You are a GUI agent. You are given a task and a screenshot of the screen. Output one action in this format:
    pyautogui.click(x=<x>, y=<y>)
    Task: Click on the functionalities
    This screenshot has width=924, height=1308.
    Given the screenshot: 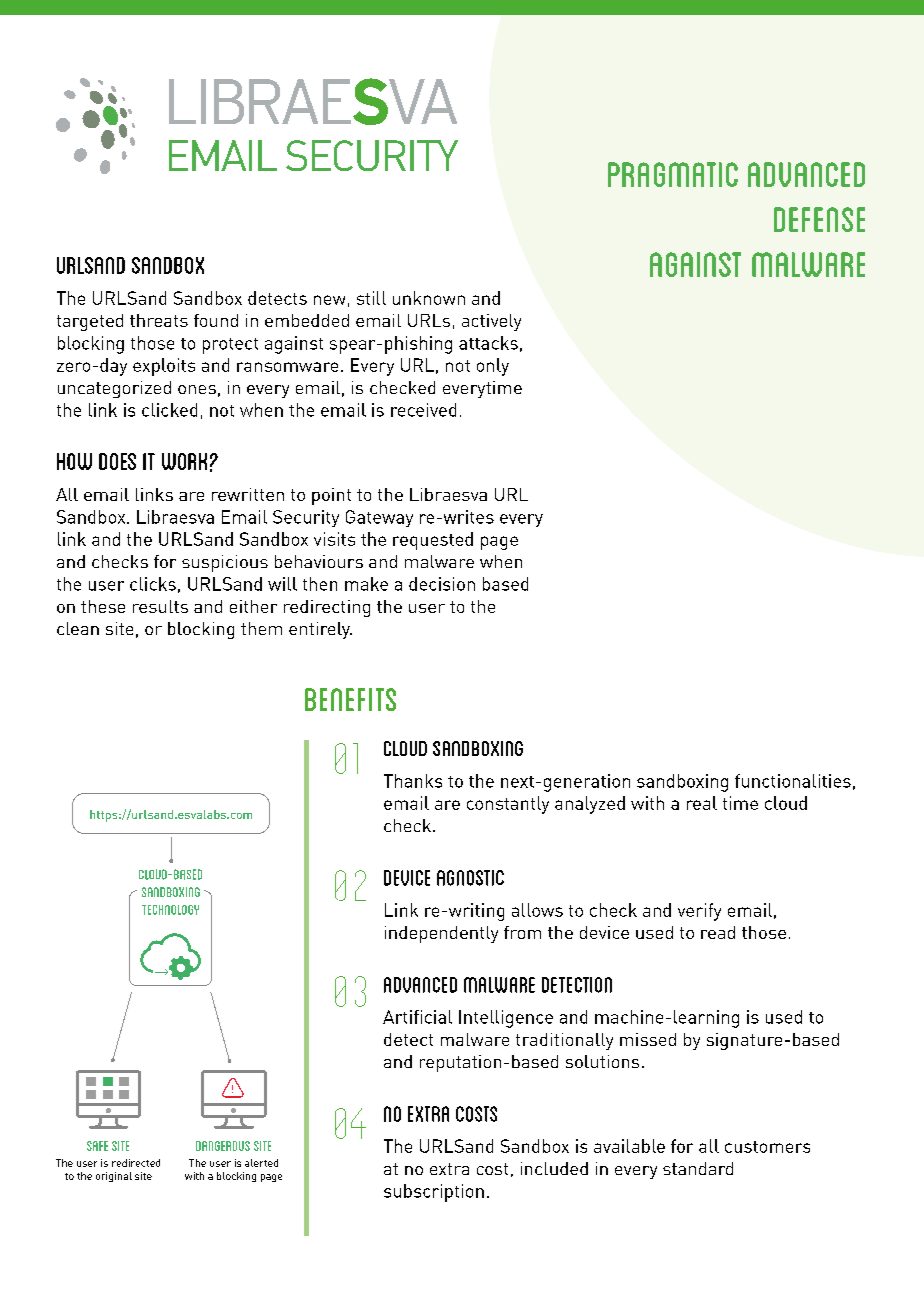 What is the action you would take?
    pyautogui.click(x=793, y=781)
